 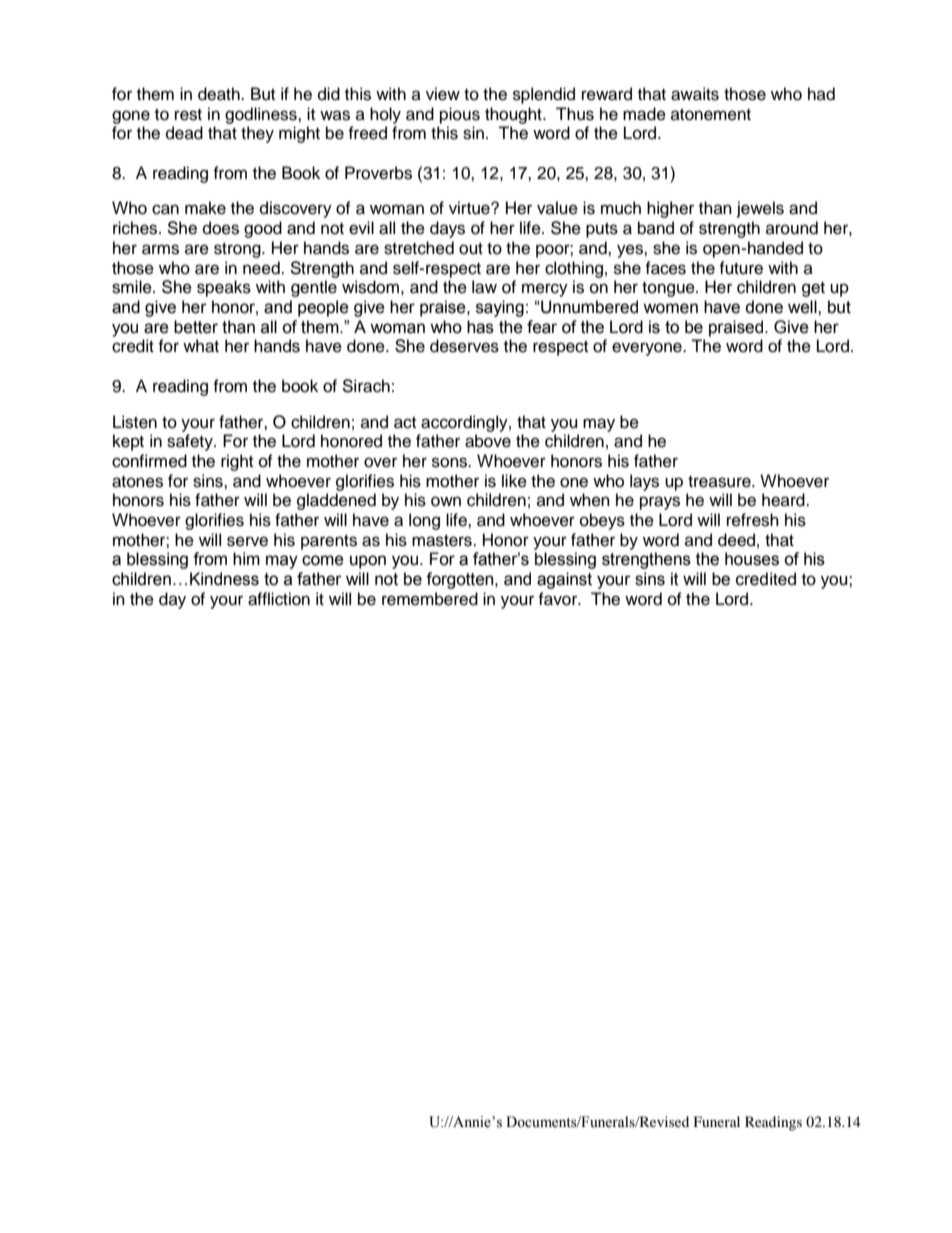 What do you see at coordinates (461, 580) in the document?
I see `forgotten` at bounding box center [461, 580].
